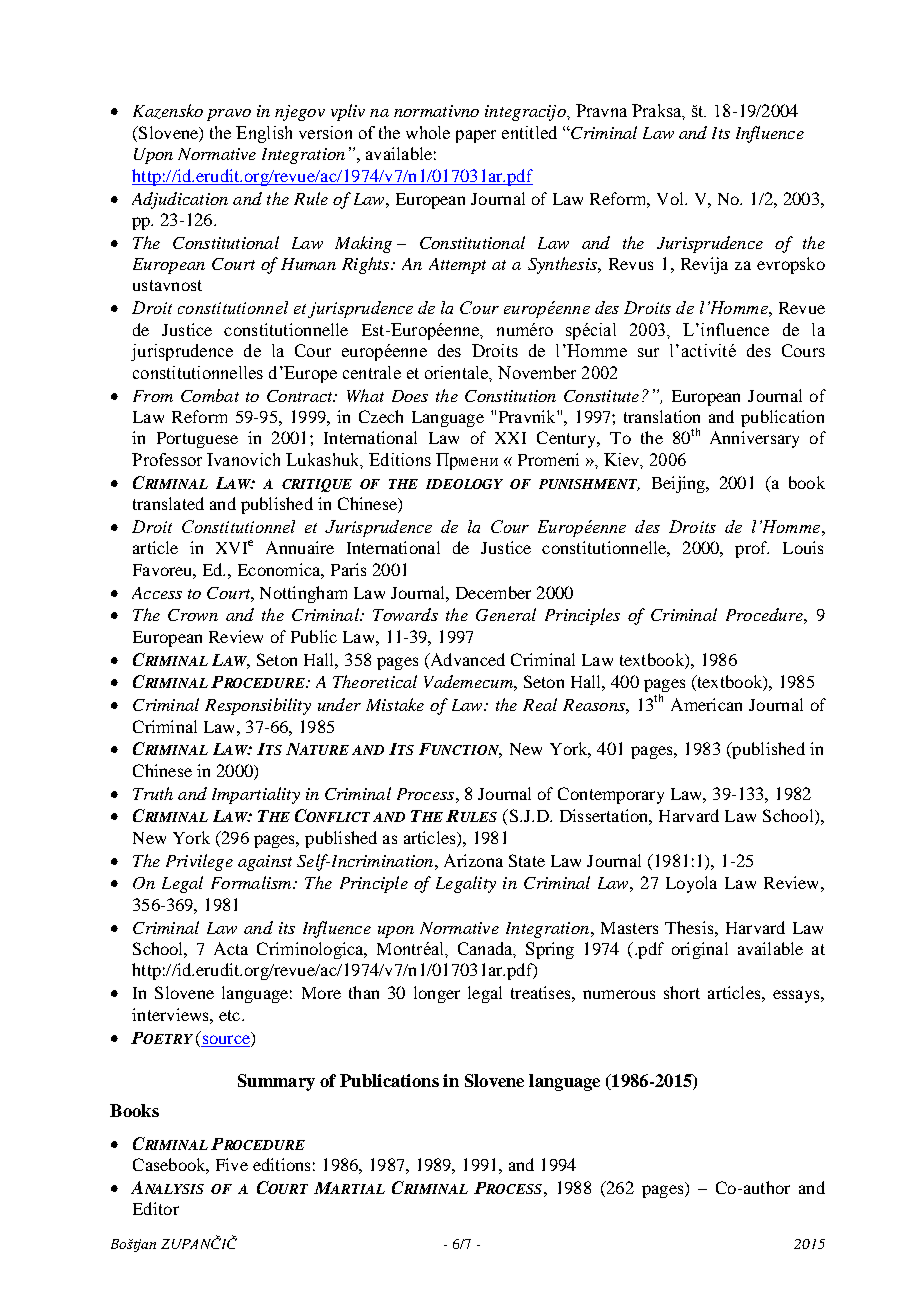  Describe the element at coordinates (476, 136) in the document. I see `paper` at that location.
